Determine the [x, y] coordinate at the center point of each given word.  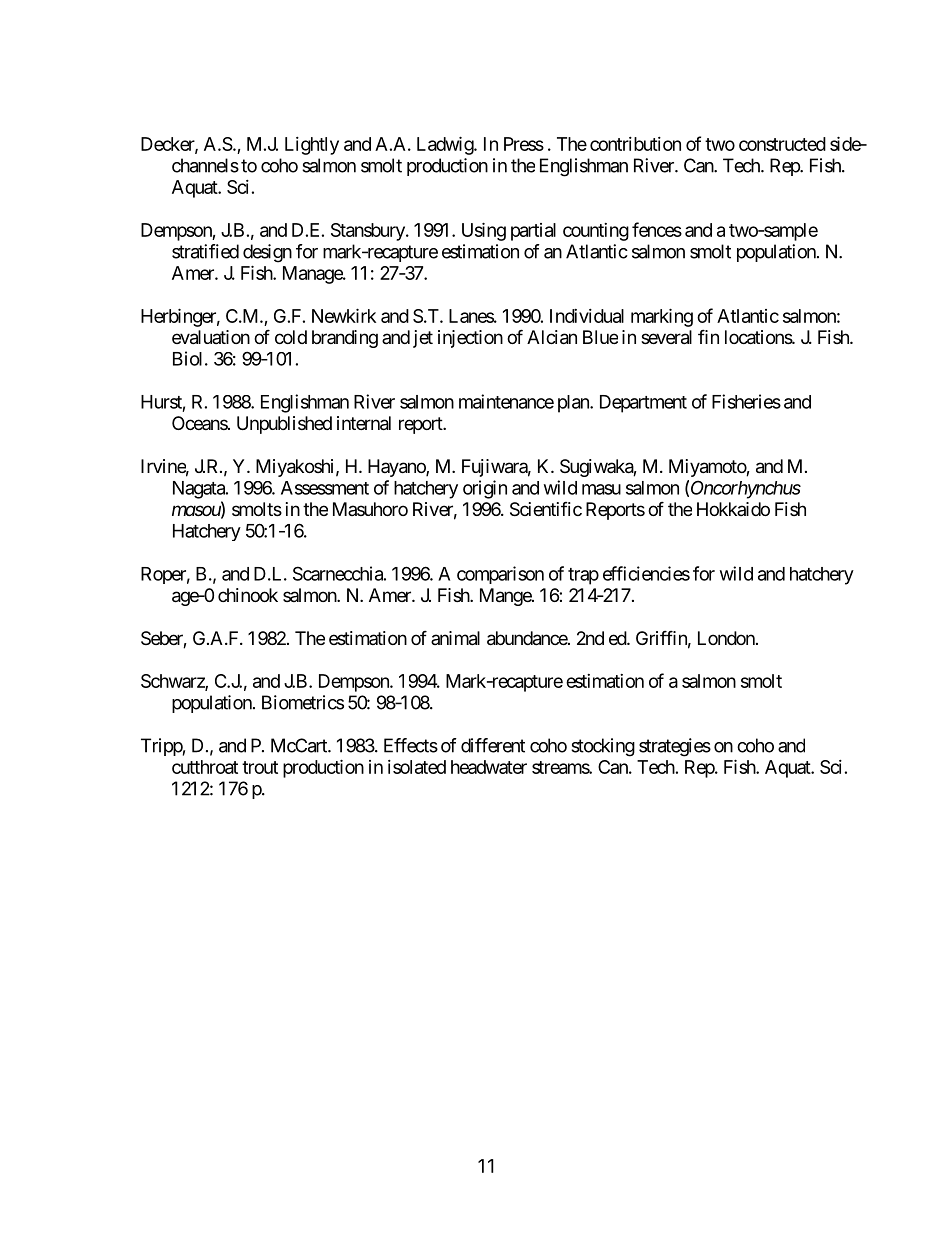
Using [484, 231]
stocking [603, 747]
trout [260, 767]
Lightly [312, 146]
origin [485, 489]
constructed [782, 144]
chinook [248, 595]
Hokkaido [733, 509]
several [666, 337]
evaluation [211, 337]
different [493, 745]
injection [470, 339]
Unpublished [284, 425]
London [726, 638]
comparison [500, 575]
